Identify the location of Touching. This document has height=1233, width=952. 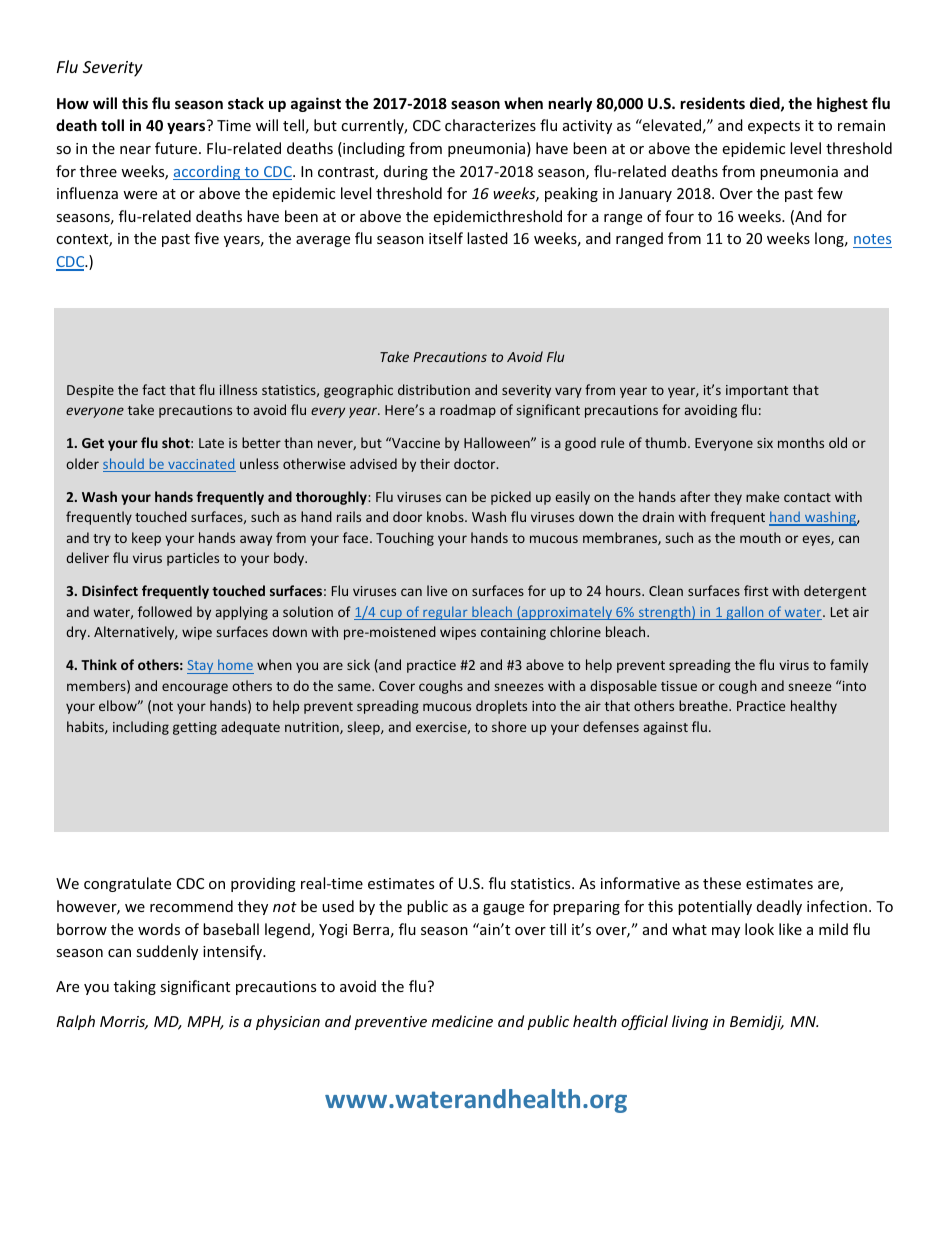
(405, 539).
